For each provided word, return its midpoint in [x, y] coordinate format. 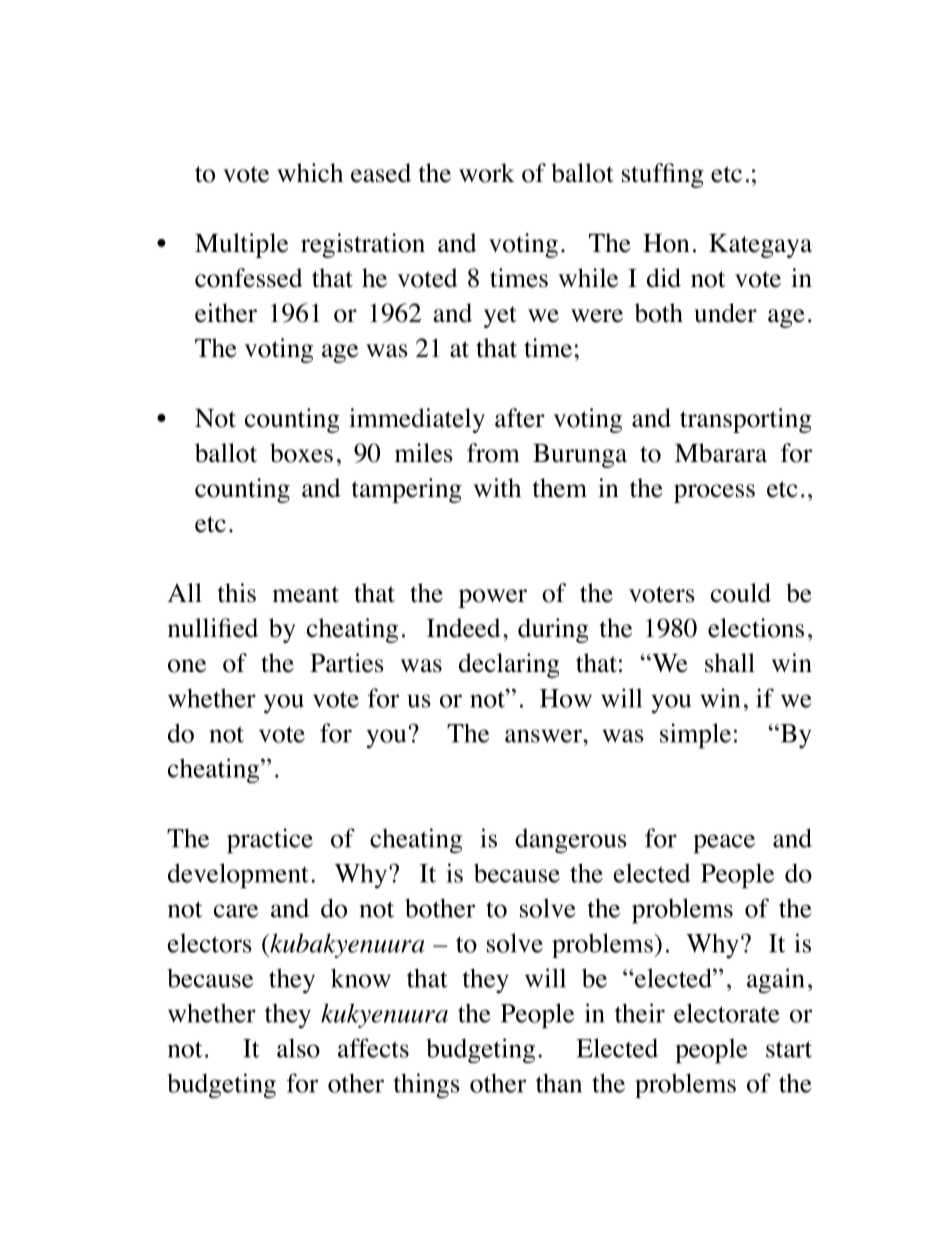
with [497, 488]
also [298, 1048]
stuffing [663, 175]
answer [544, 736]
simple [695, 736]
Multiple [241, 245]
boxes [301, 453]
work [487, 173]
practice [270, 841]
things [426, 1086]
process [714, 493]
